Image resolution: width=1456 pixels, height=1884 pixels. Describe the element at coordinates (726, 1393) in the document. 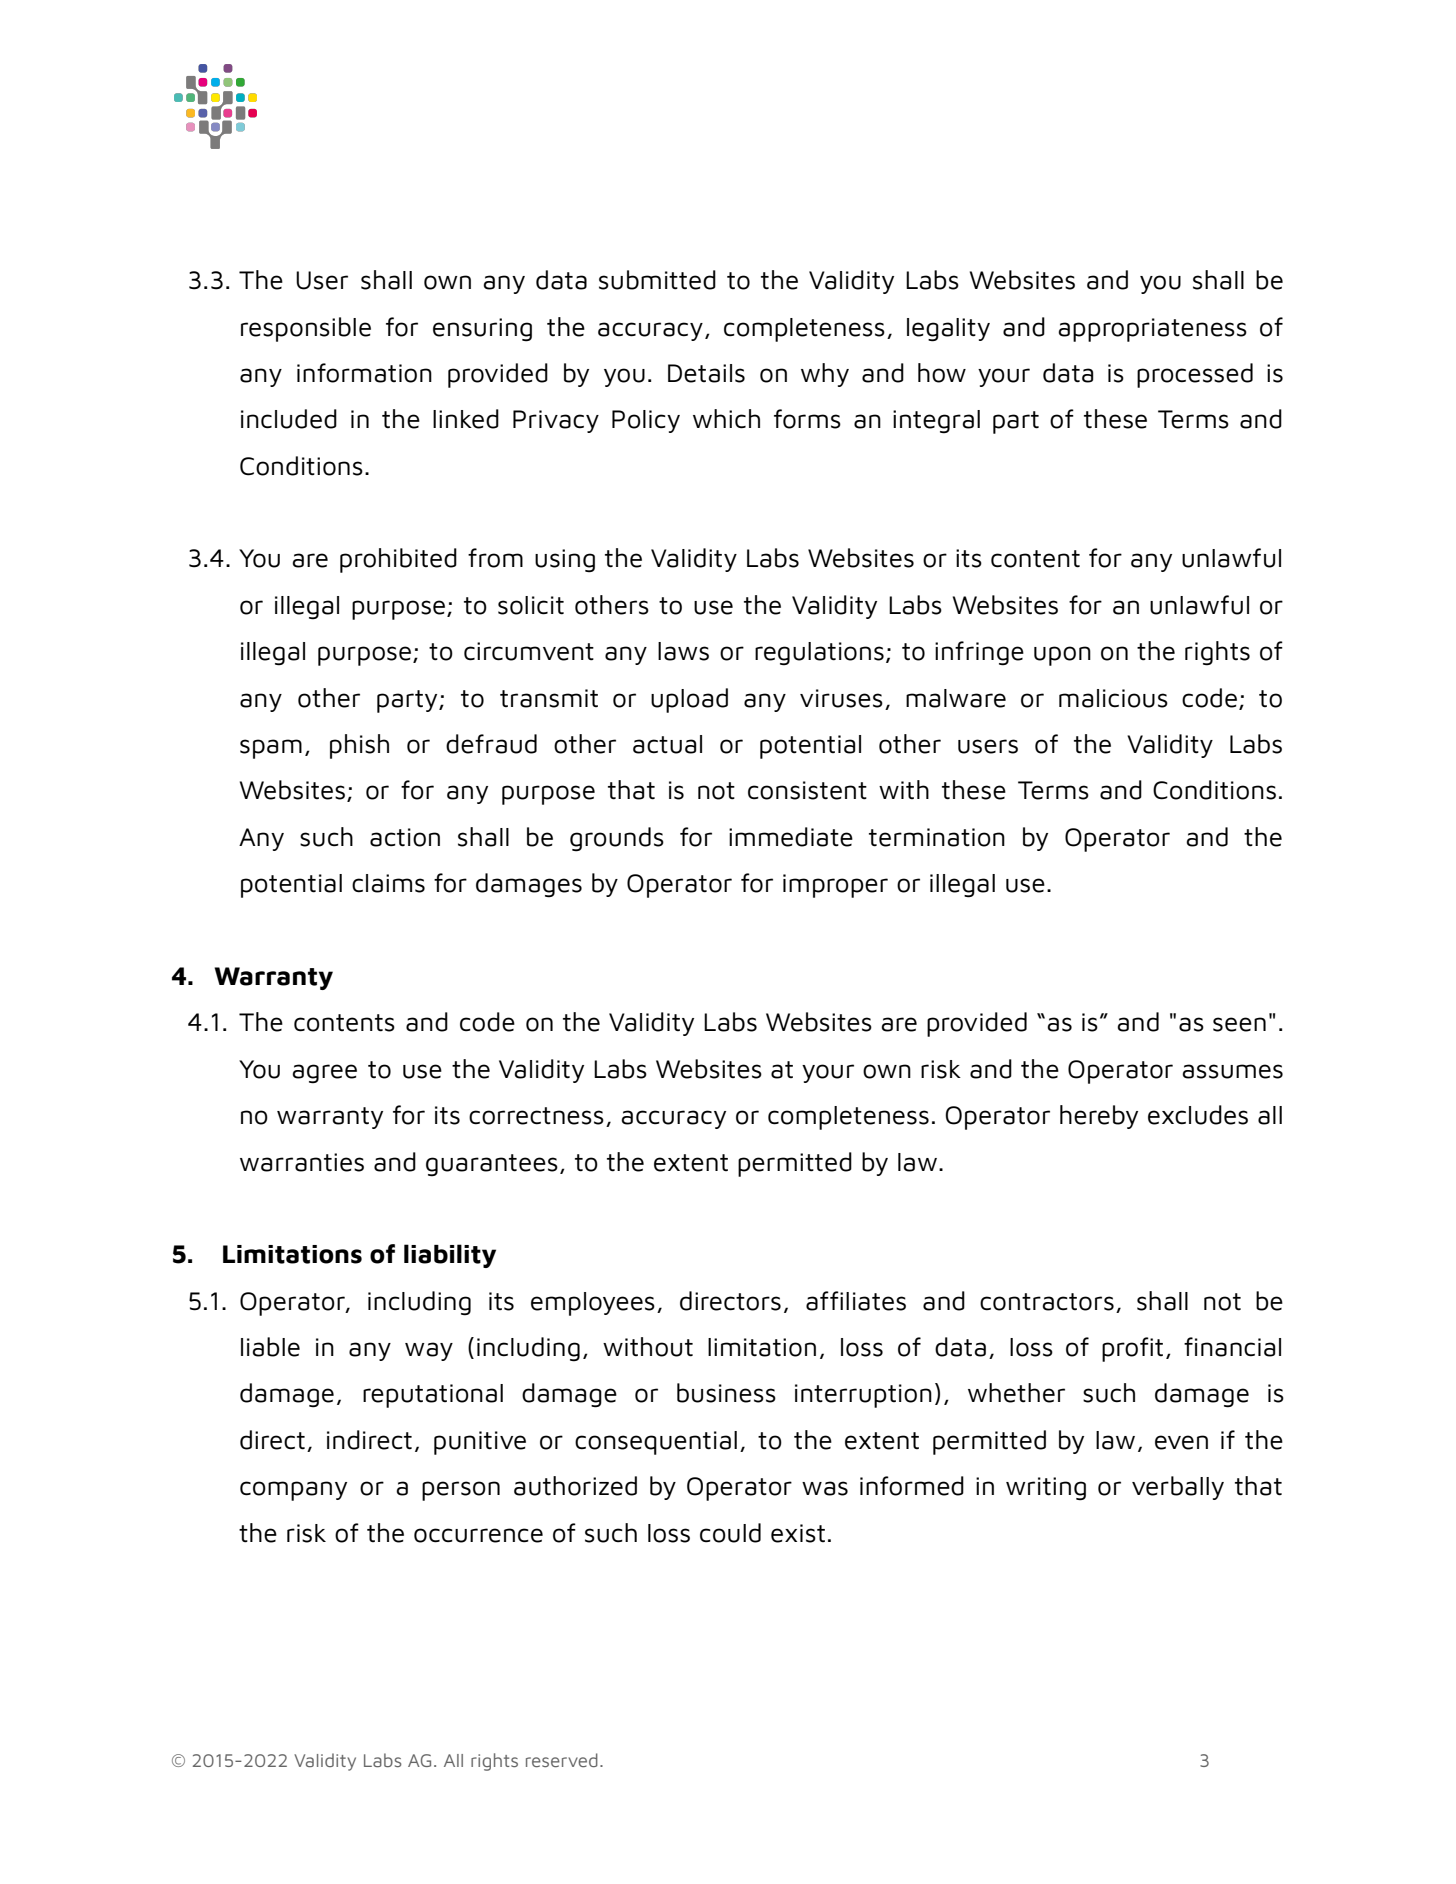

I see `business` at that location.
